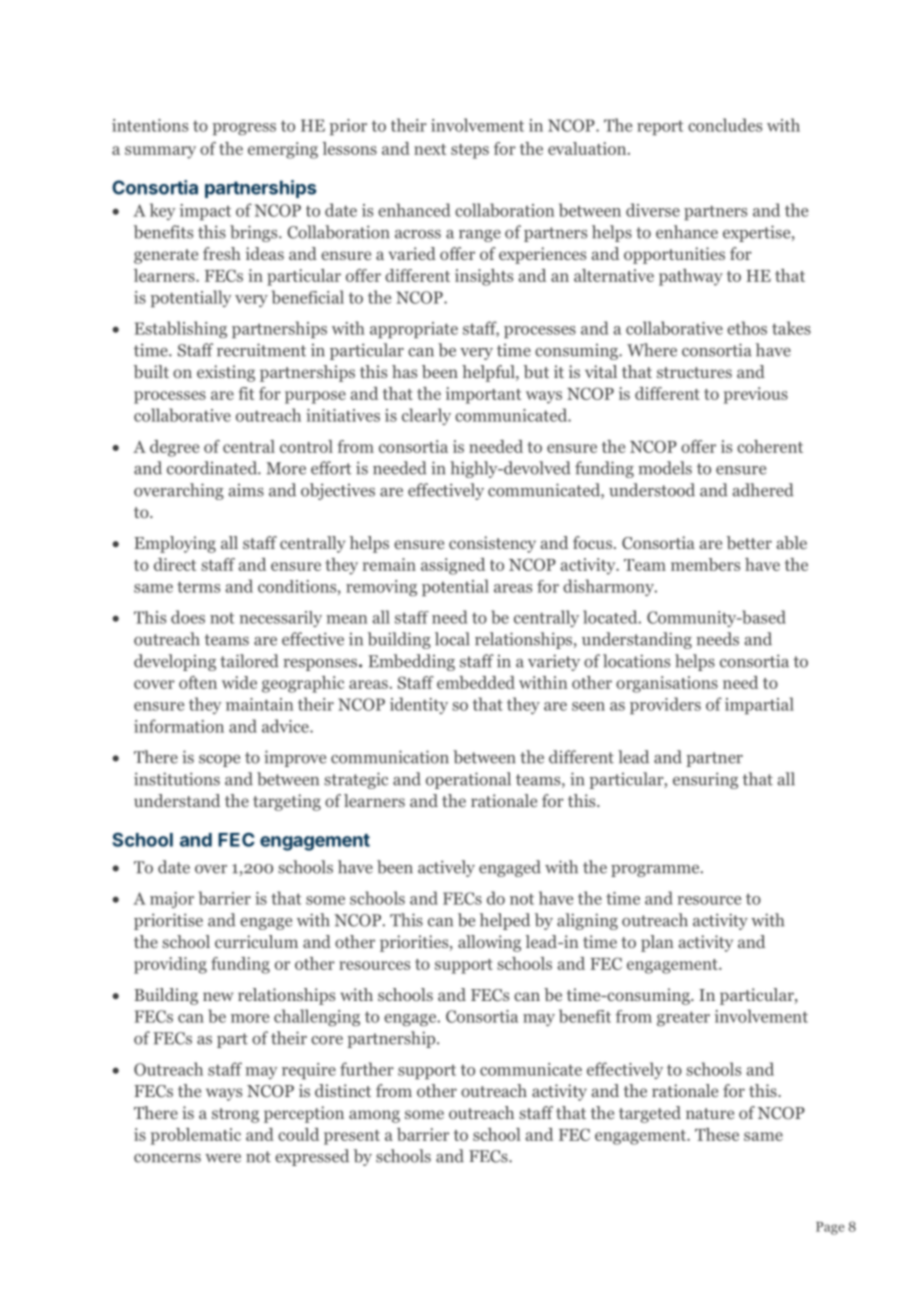 This screenshot has width=924, height=1308. I want to click on organisations, so click(667, 684).
